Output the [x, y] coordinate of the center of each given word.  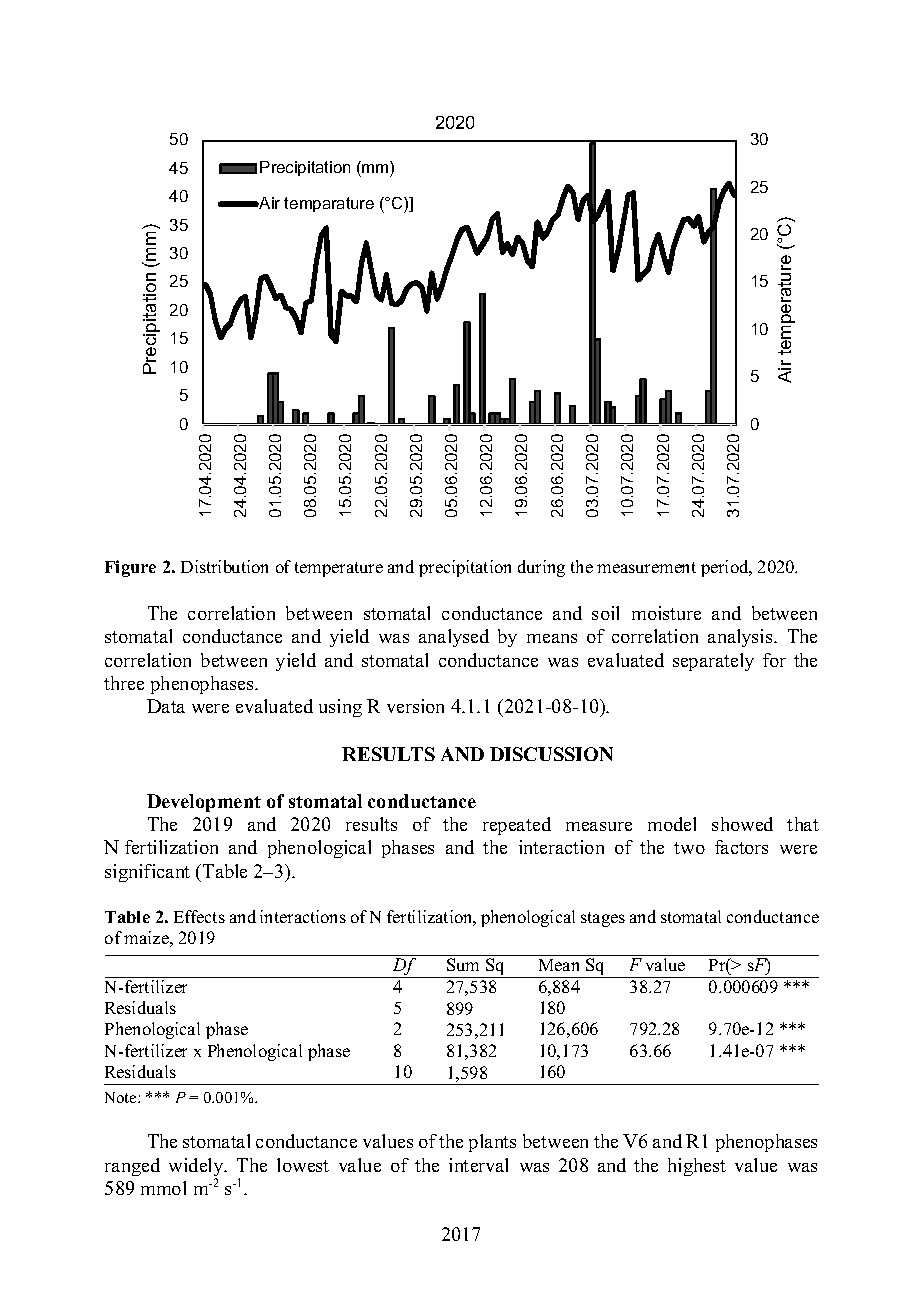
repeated [517, 826]
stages [603, 919]
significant [147, 873]
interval [478, 1165]
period [726, 568]
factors [741, 847]
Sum [463, 964]
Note [122, 1097]
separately [713, 662]
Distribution [224, 566]
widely [197, 1168]
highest [697, 1167]
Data [166, 706]
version [415, 706]
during [541, 568]
